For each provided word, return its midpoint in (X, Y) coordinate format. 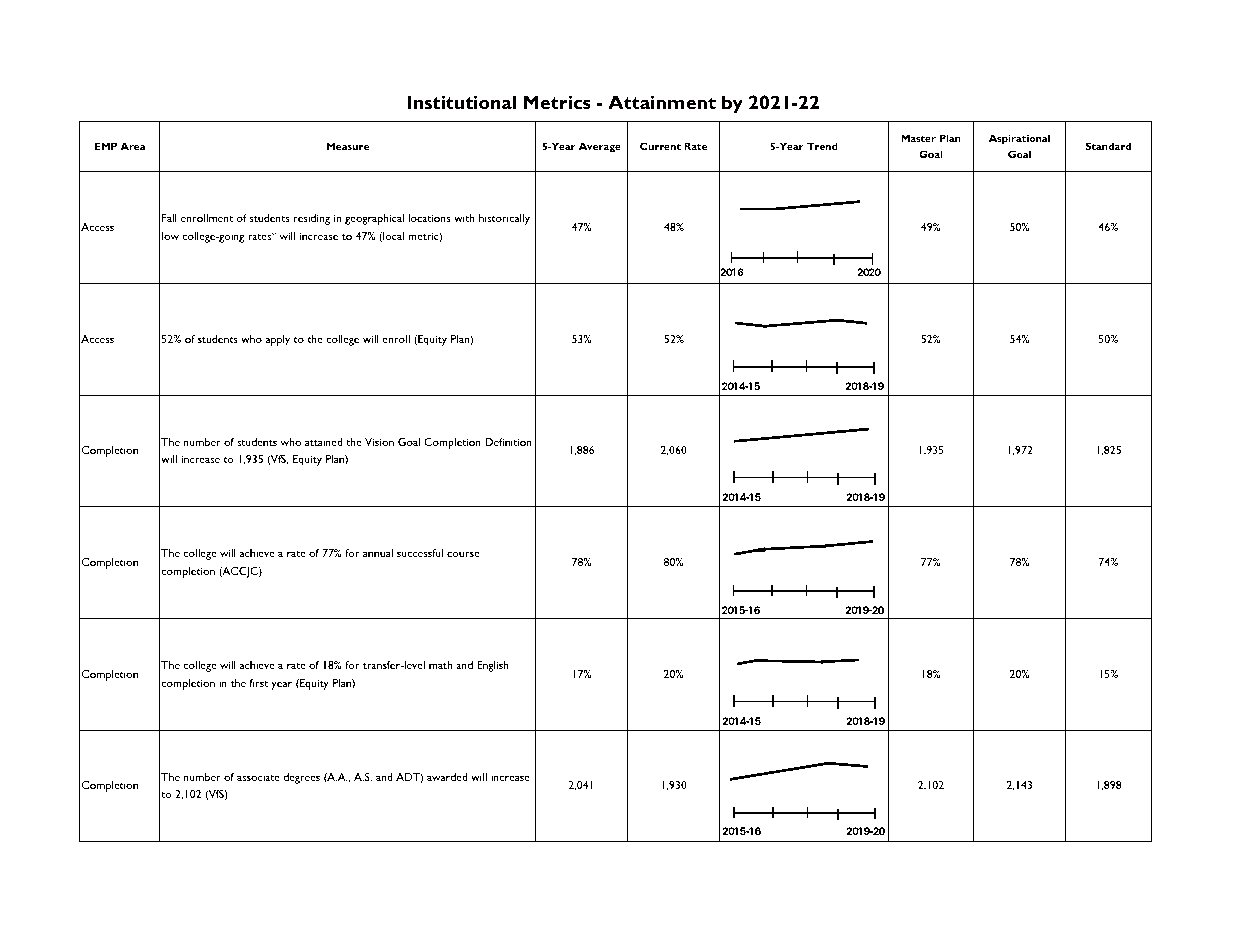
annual (378, 553)
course (463, 554)
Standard (1108, 146)
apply (278, 340)
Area (133, 146)
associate (258, 777)
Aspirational (1019, 139)
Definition (508, 442)
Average (600, 147)
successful (420, 553)
